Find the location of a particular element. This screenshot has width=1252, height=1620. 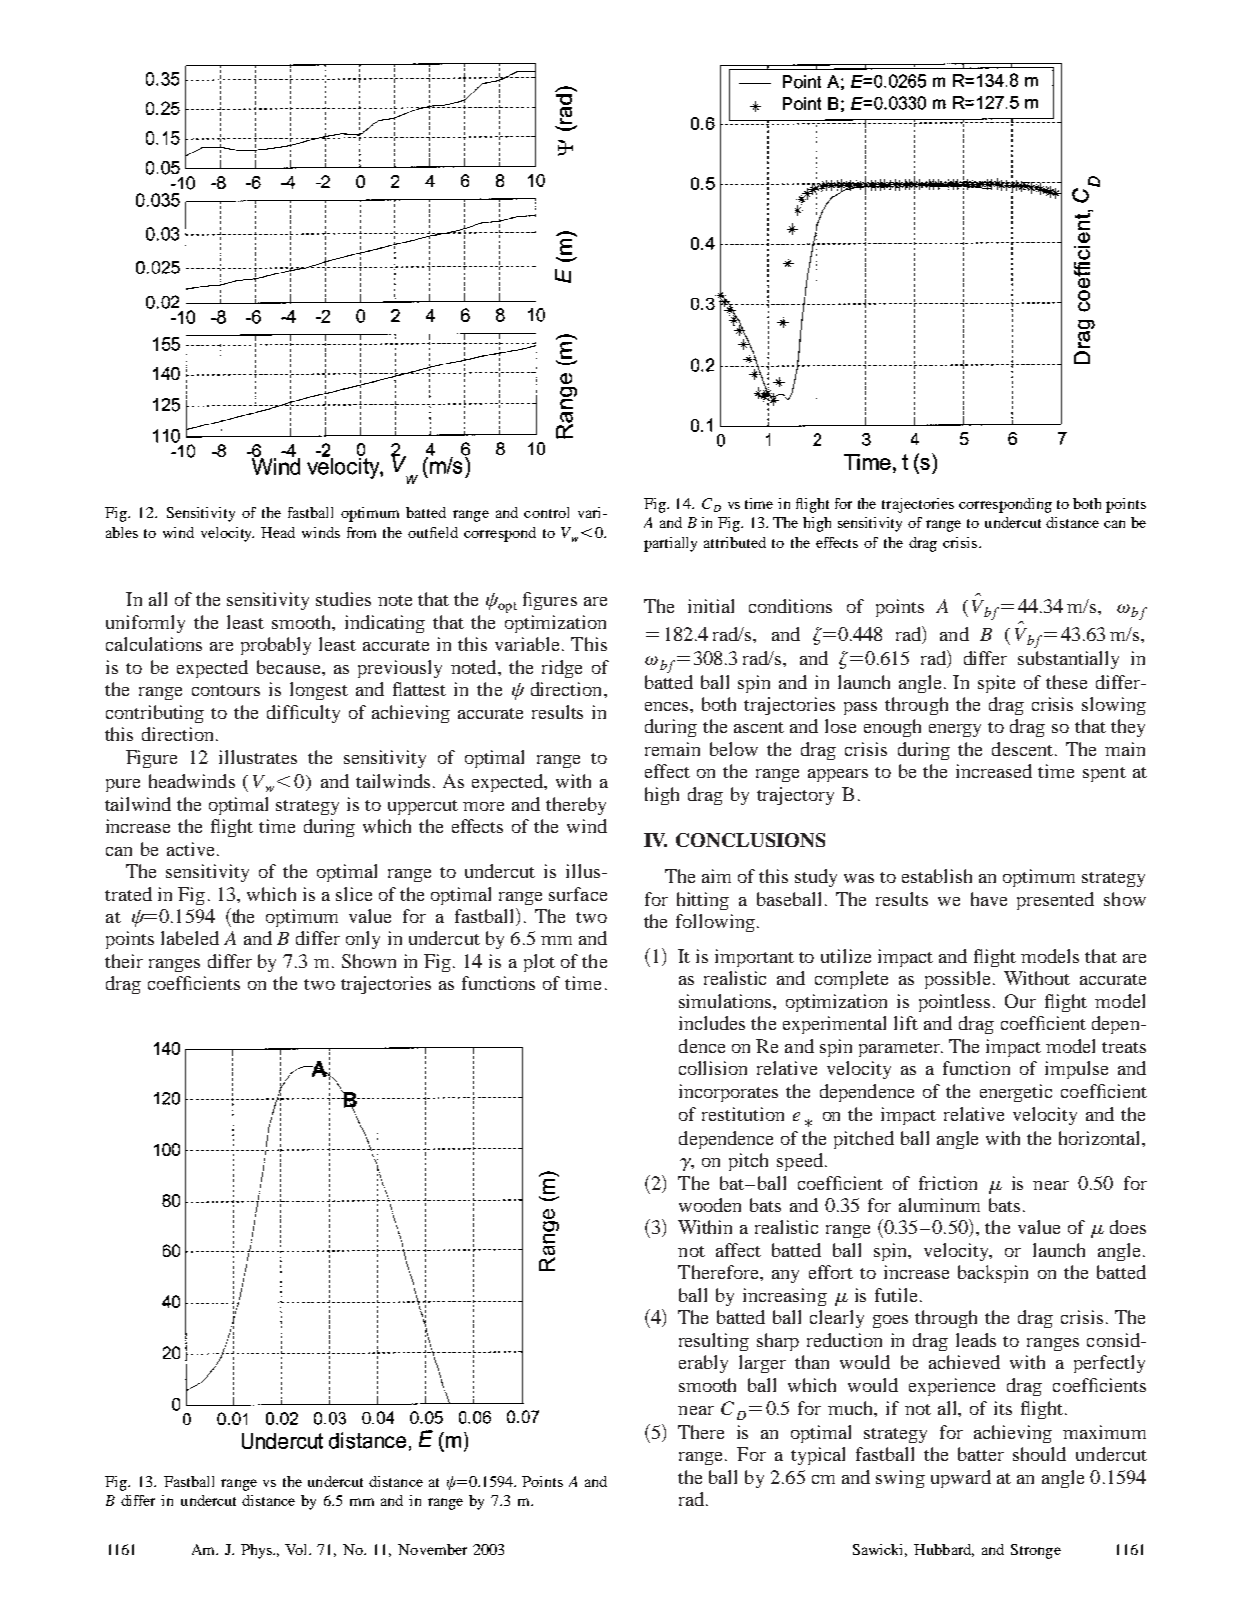

labeled is located at coordinates (190, 938).
